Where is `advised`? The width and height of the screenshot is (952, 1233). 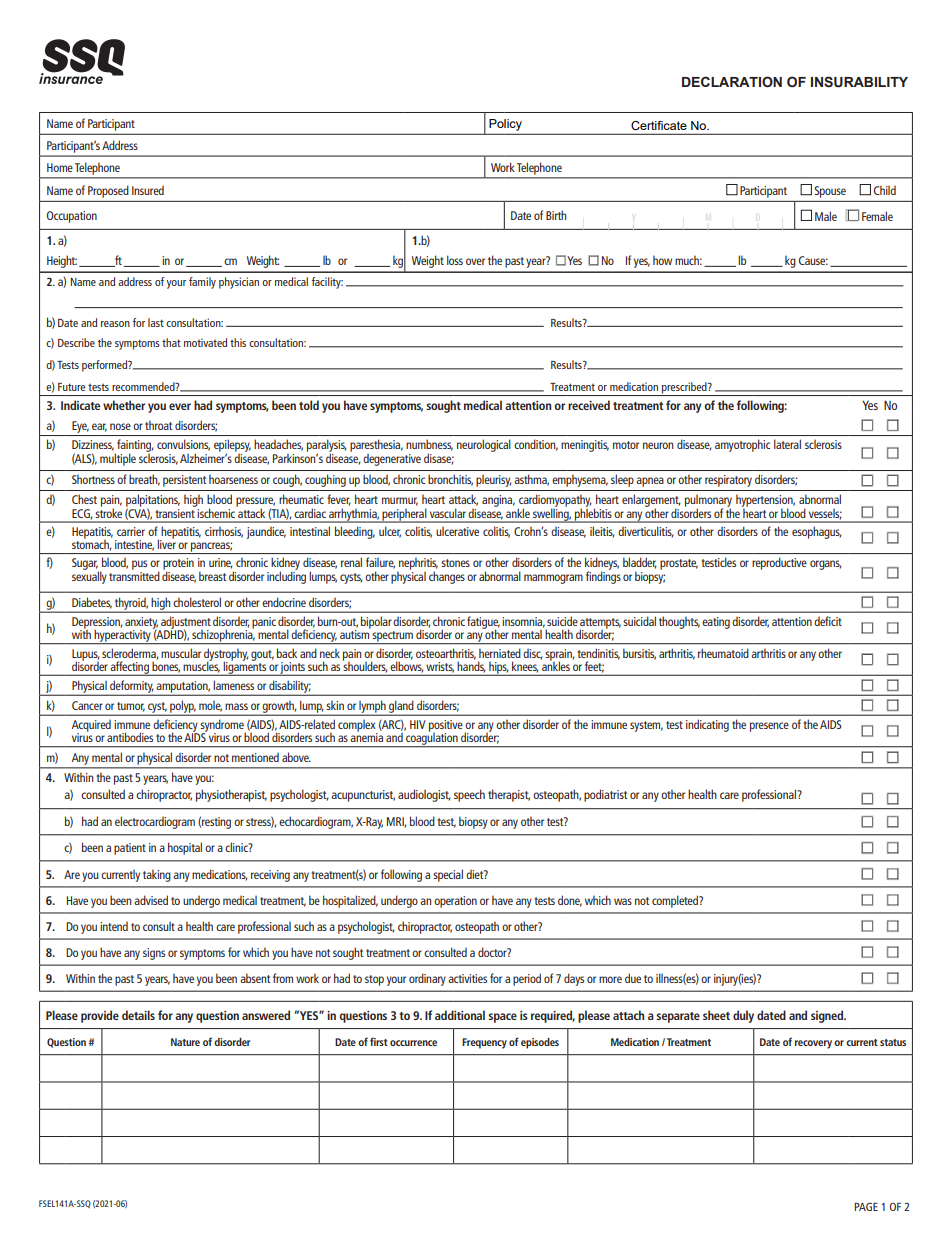 advised is located at coordinates (151, 900).
